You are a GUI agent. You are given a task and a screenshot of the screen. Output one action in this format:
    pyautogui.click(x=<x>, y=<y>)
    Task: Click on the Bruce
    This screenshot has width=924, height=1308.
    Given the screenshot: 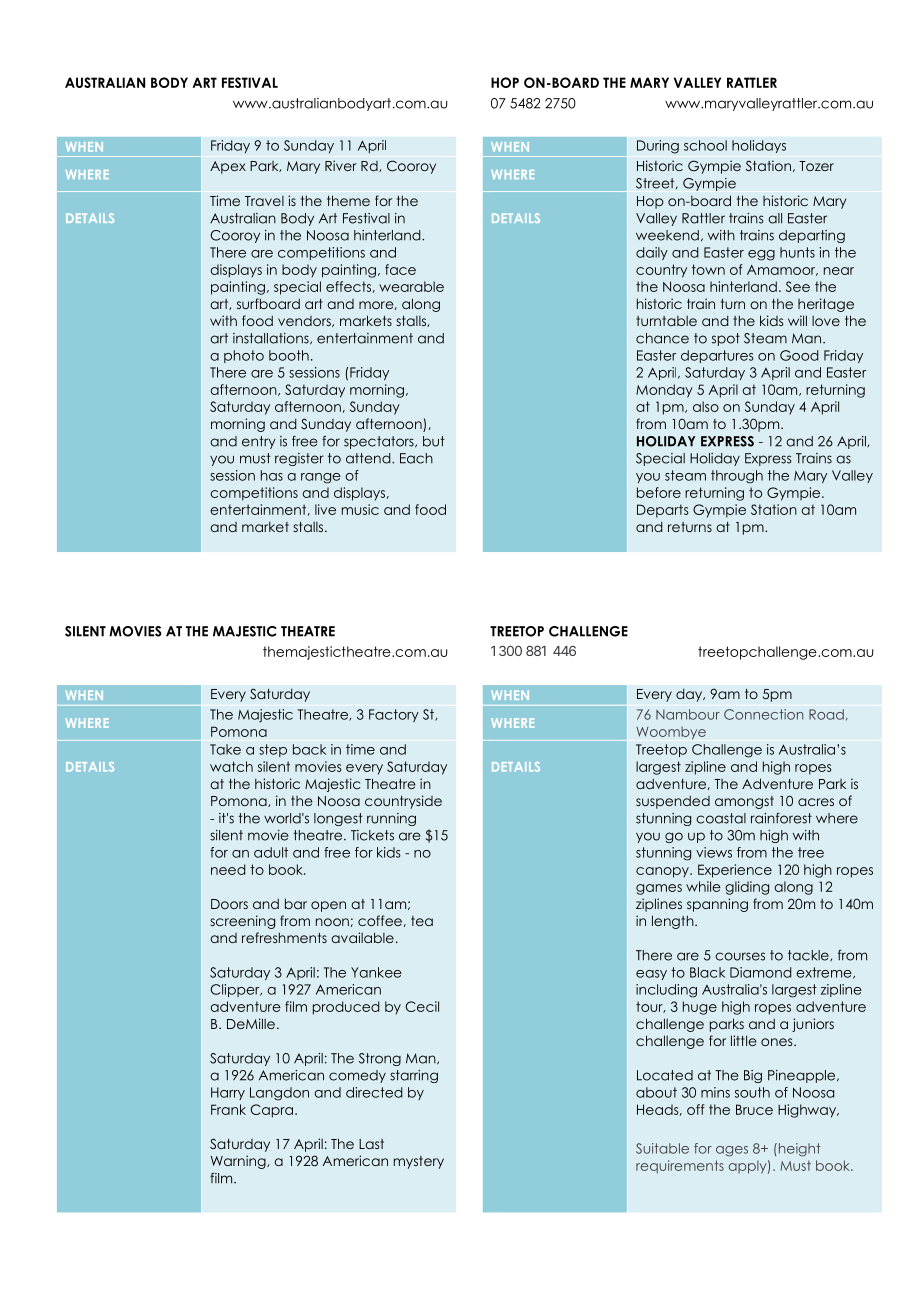 What is the action you would take?
    pyautogui.click(x=754, y=1109)
